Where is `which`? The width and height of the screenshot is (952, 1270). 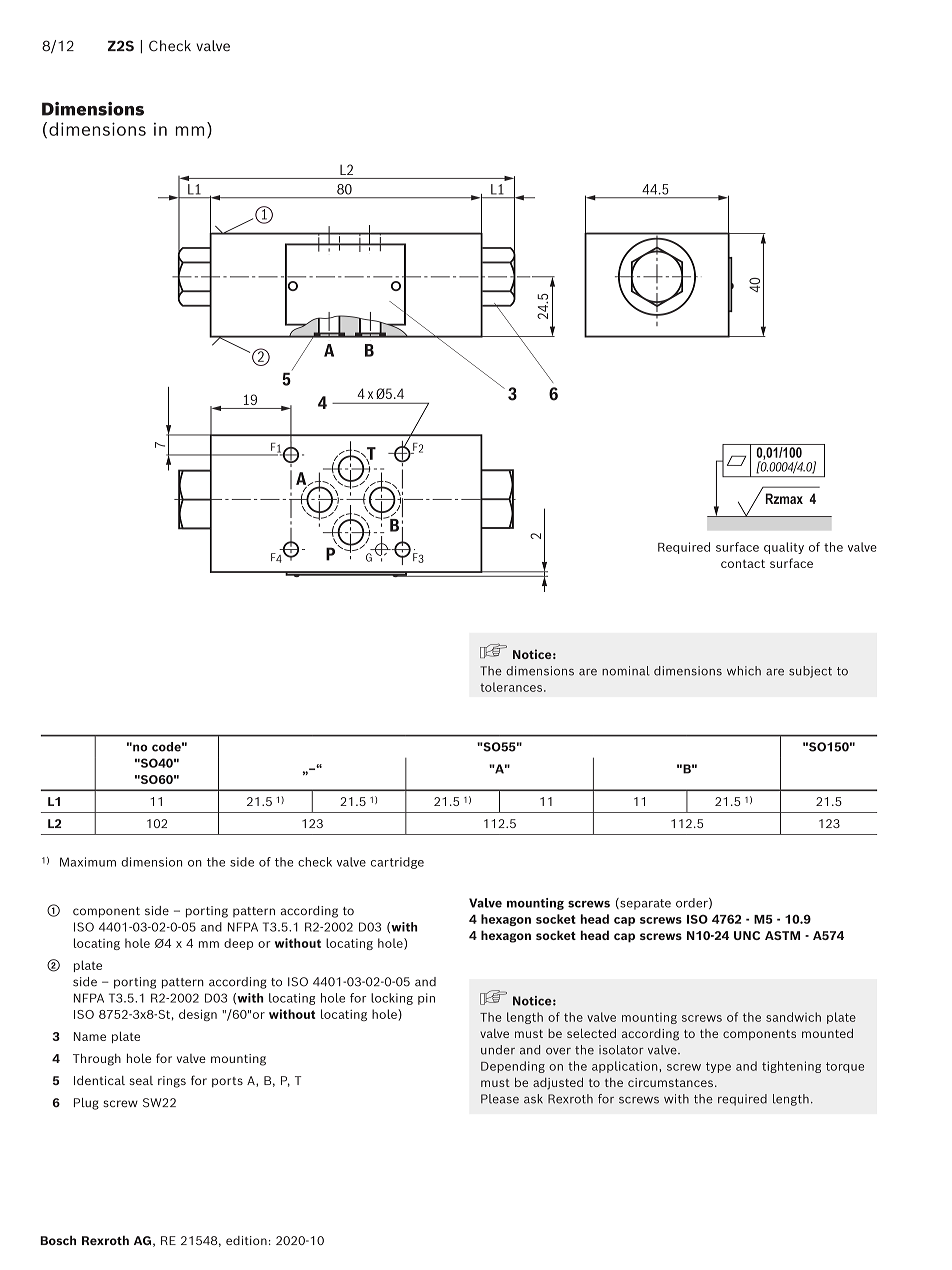 which is located at coordinates (744, 671).
